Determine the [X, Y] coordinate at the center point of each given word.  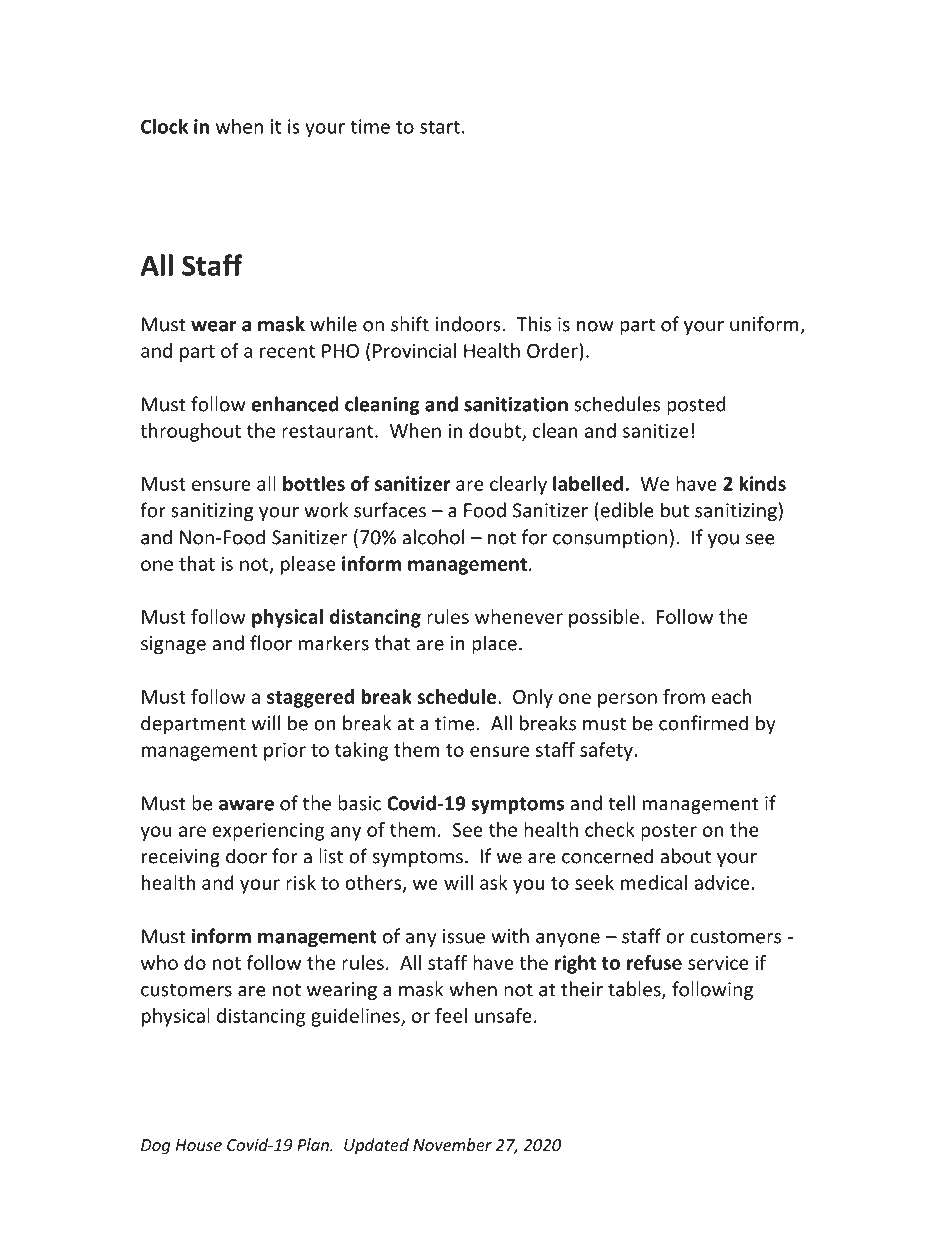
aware [246, 805]
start [440, 127]
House [199, 1145]
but [675, 510]
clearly [518, 485]
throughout [190, 432]
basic [359, 803]
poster [669, 832]
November [452, 1144]
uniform [765, 325]
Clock [164, 126]
